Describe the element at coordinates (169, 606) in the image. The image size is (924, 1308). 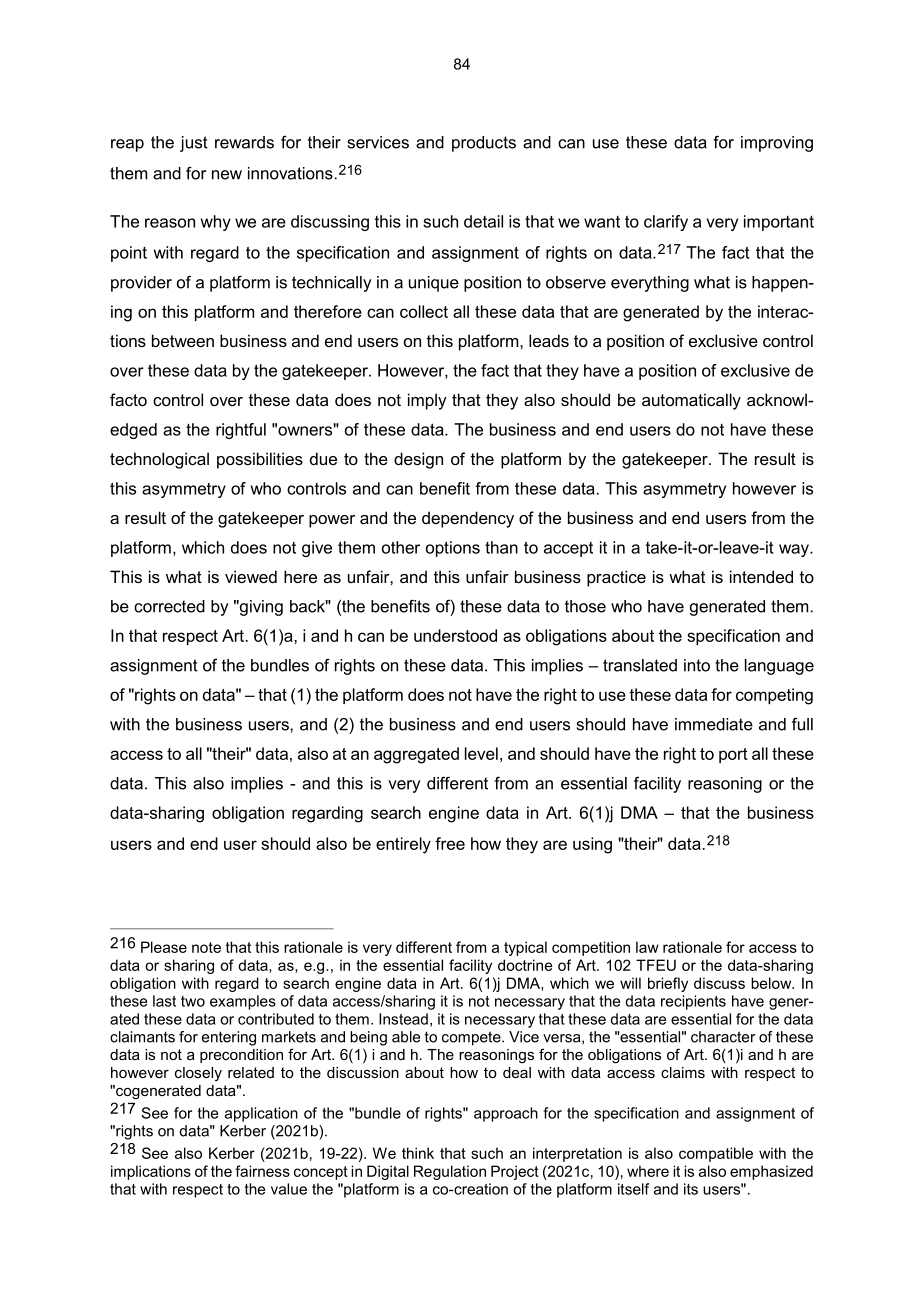
I see `corrected` at that location.
